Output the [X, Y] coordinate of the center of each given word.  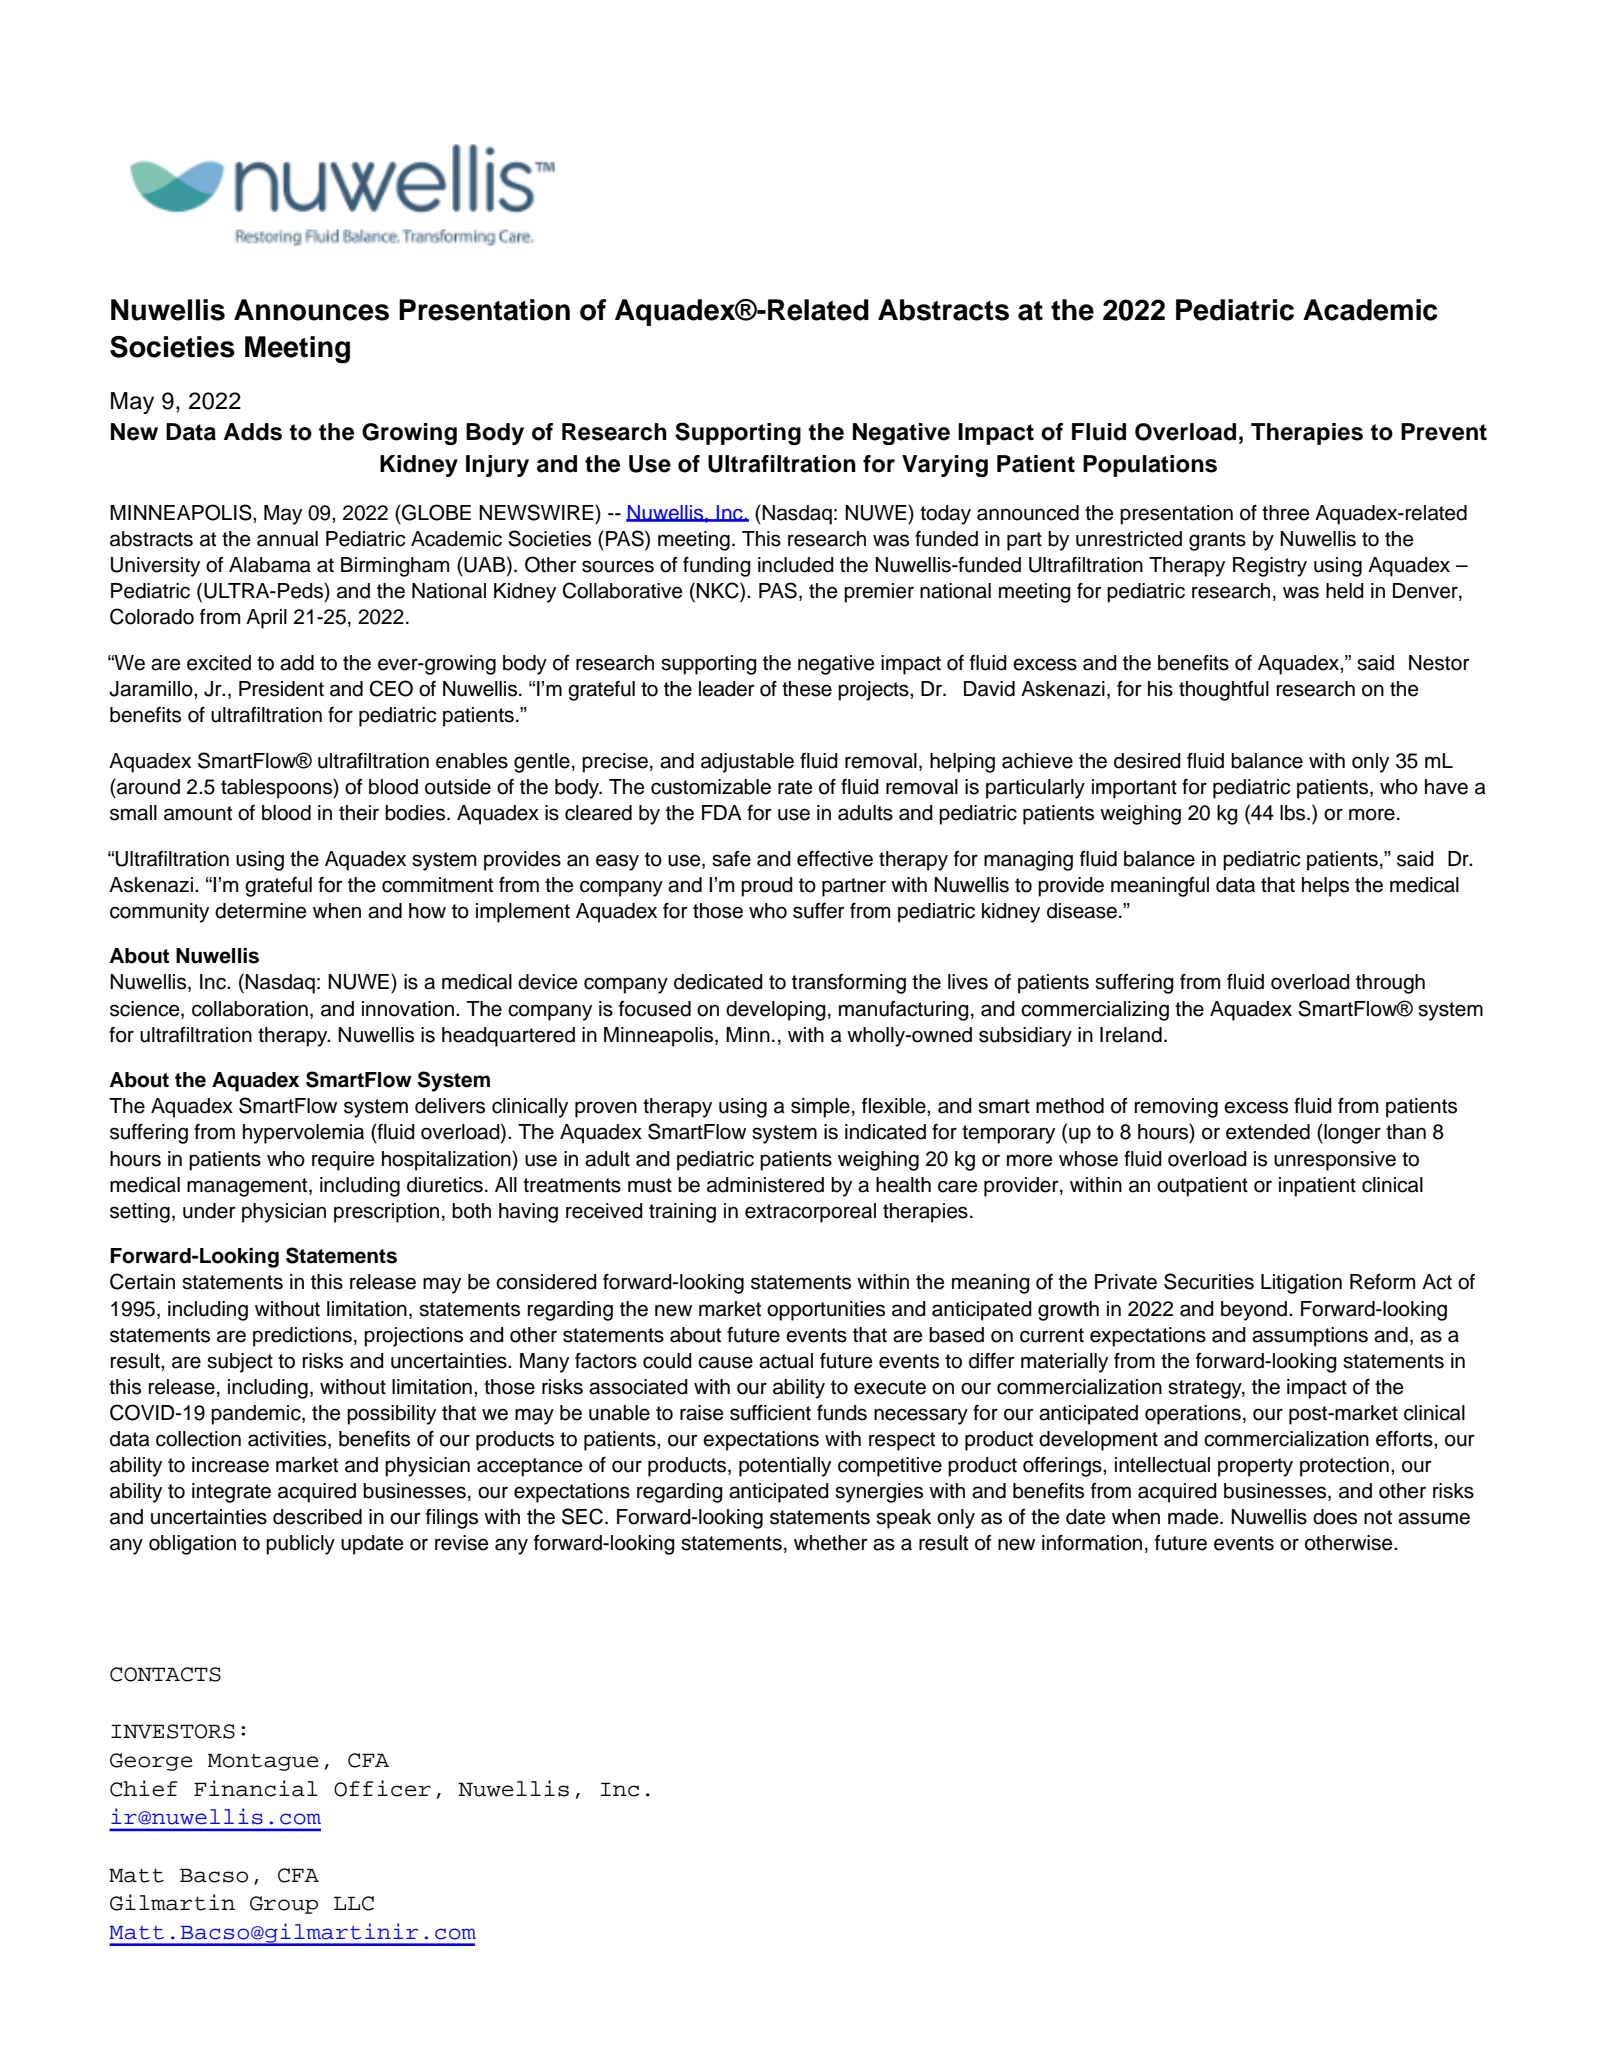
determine [261, 911]
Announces [311, 310]
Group [284, 1905]
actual [786, 1361]
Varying [945, 466]
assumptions [1310, 1337]
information [1092, 1543]
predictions [302, 1337]
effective [835, 859]
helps [1325, 887]
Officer [382, 1788]
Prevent [1444, 432]
